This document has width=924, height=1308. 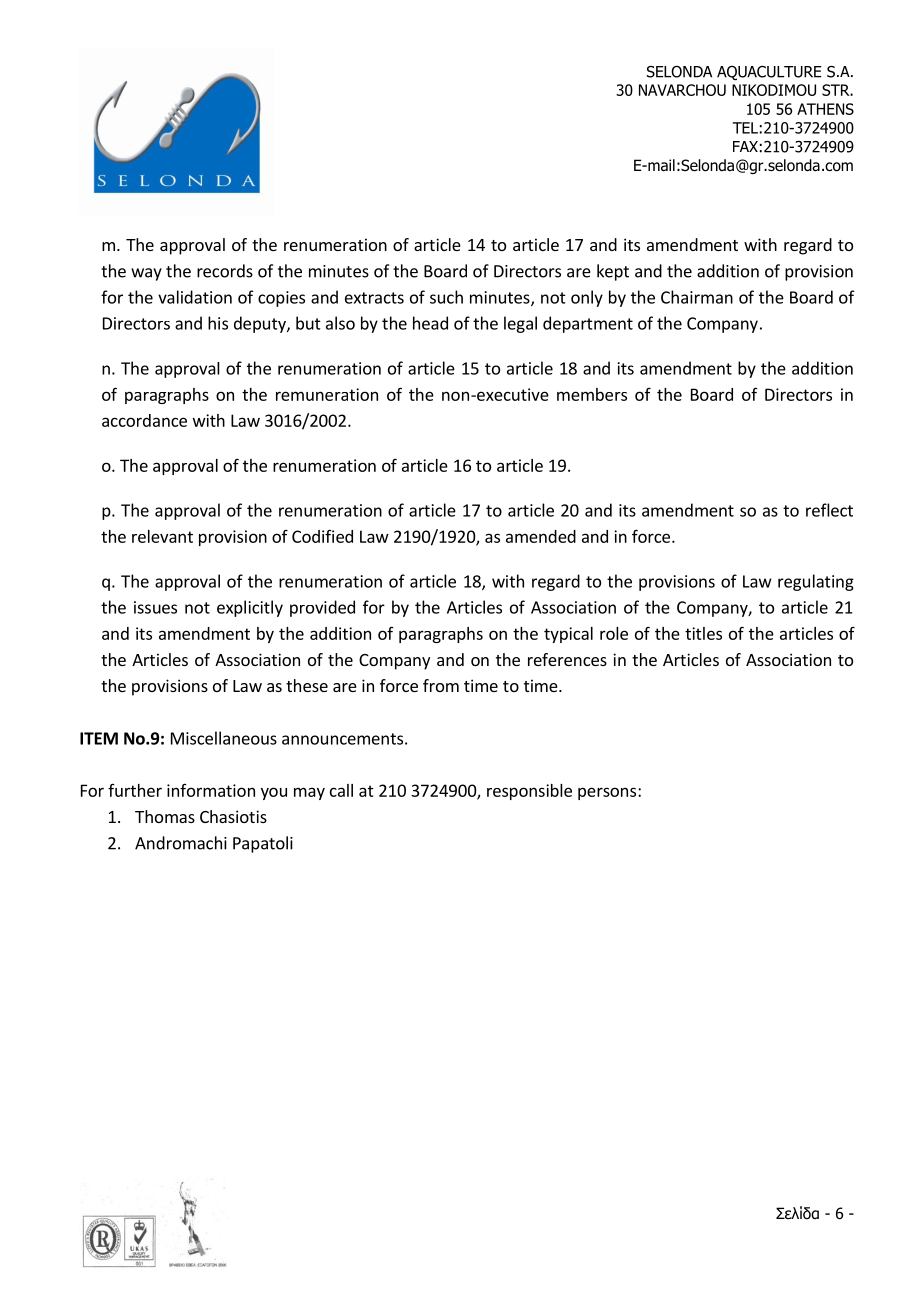 I want to click on members, so click(x=592, y=394).
